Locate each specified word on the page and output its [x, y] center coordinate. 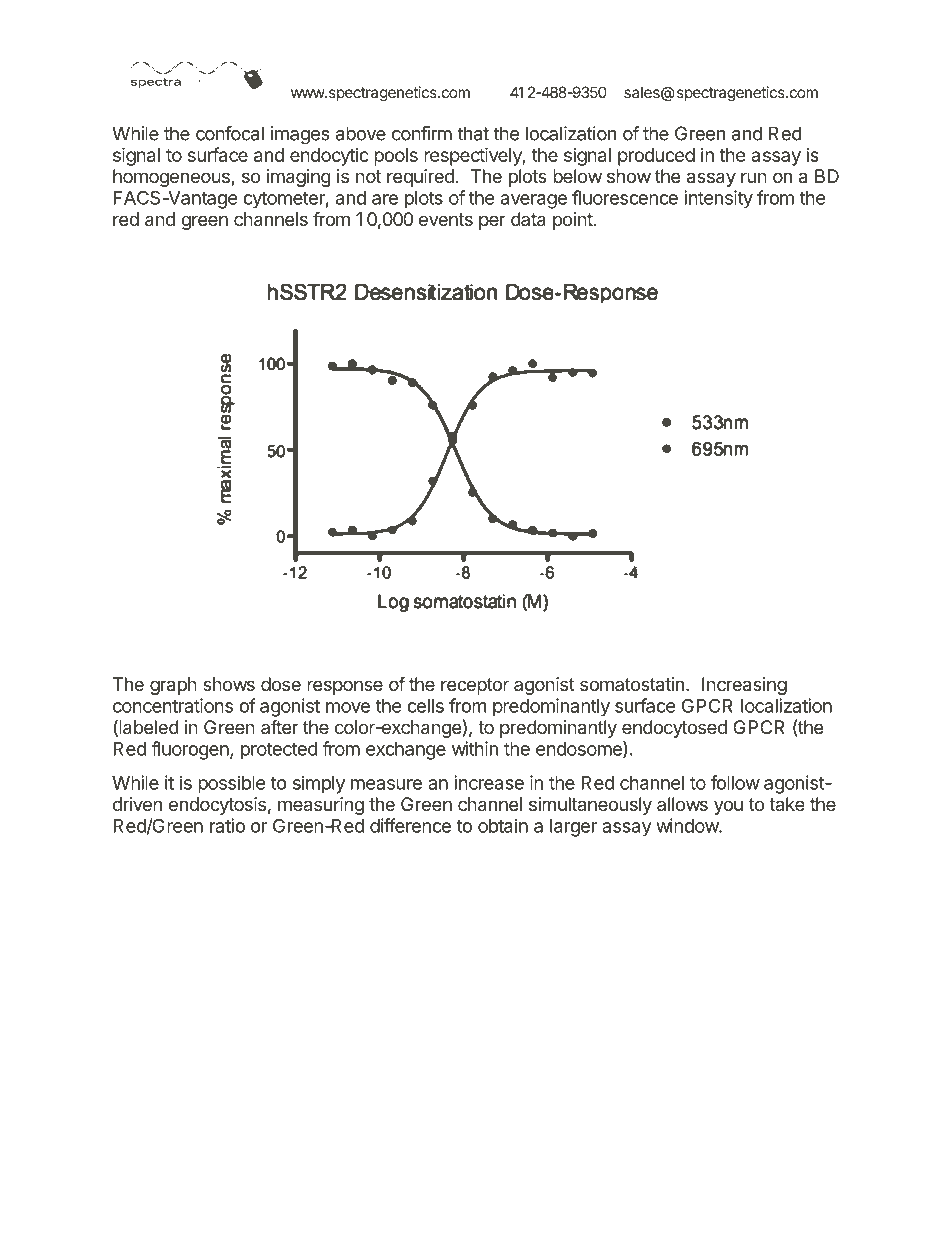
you [728, 807]
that [473, 133]
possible [232, 784]
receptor [475, 686]
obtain [503, 825]
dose [281, 684]
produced [656, 157]
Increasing [744, 686]
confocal [230, 133]
